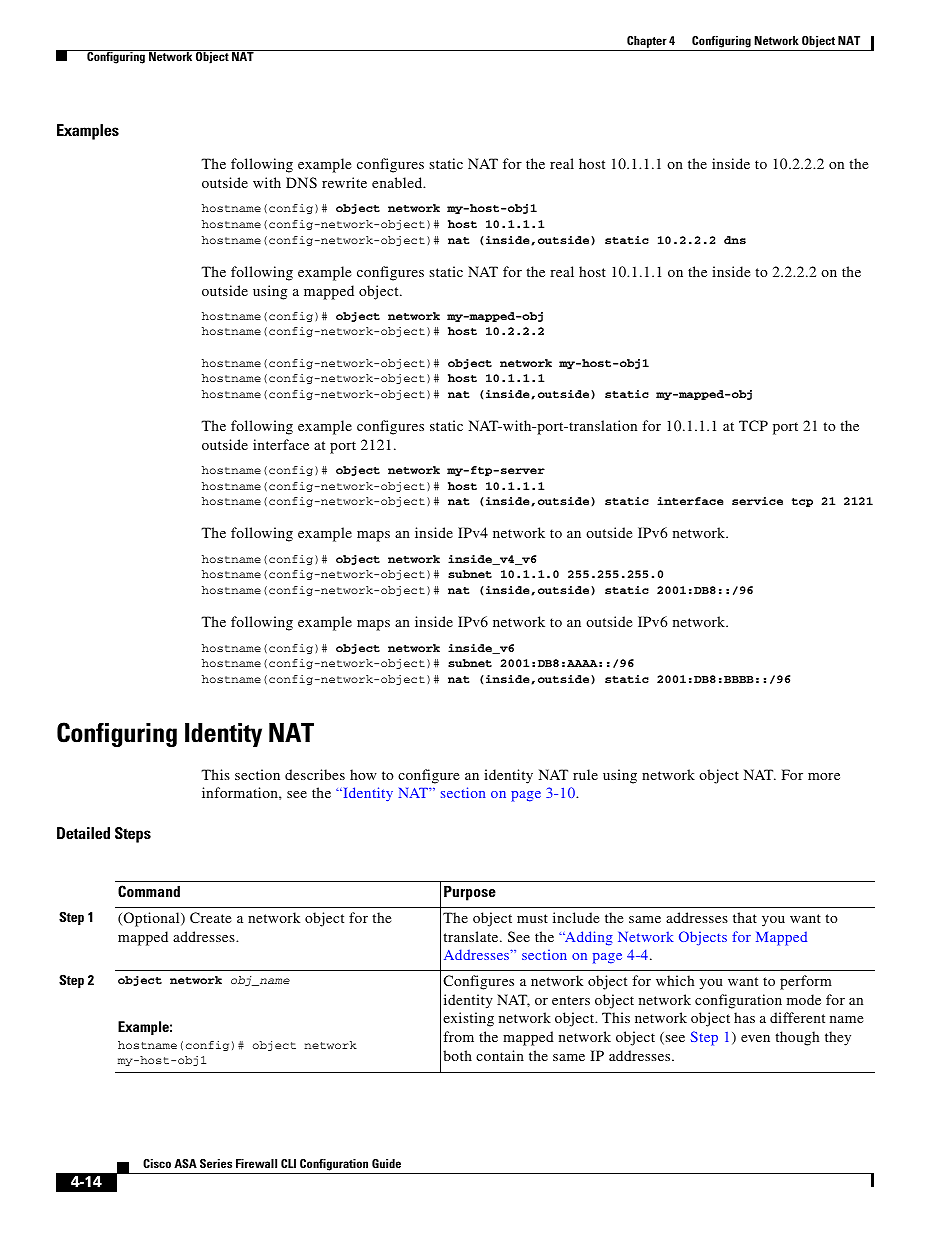  Describe the element at coordinates (647, 42) in the page. I see `Chapter` at that location.
